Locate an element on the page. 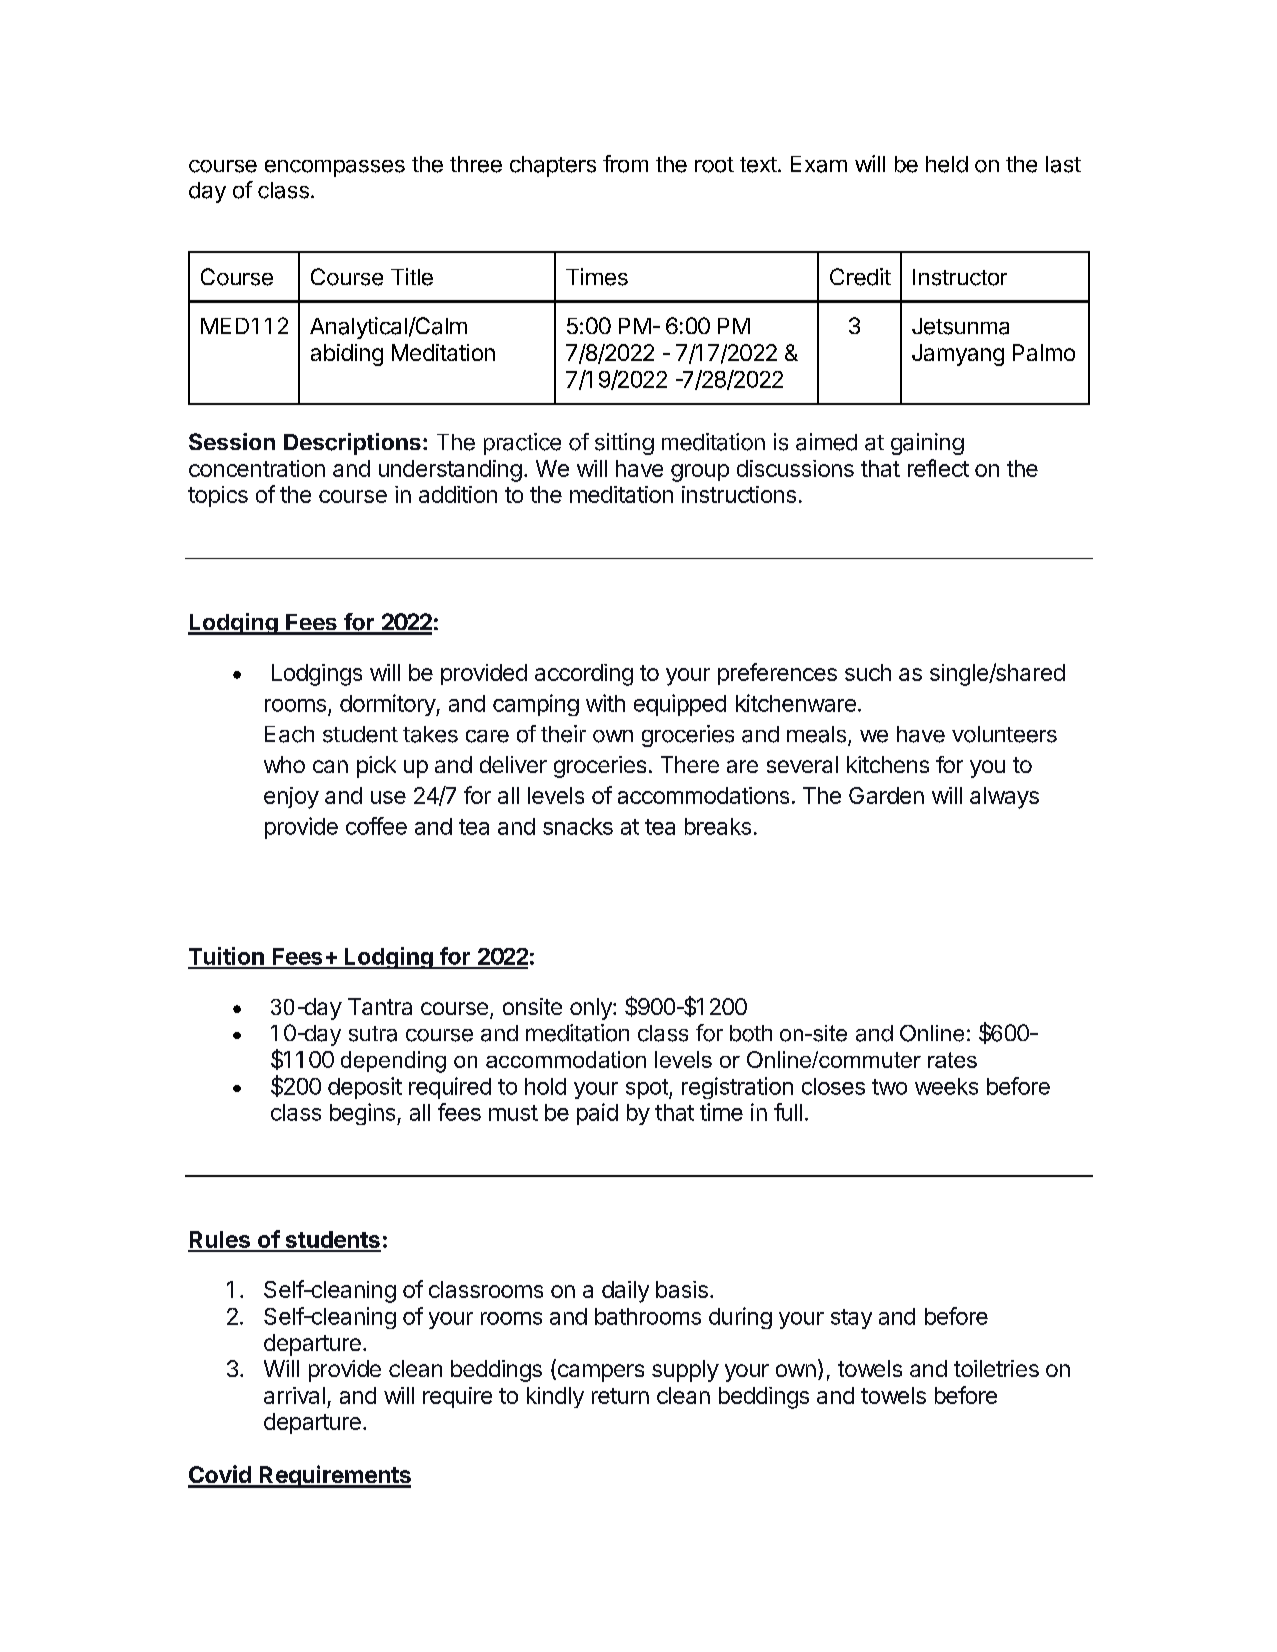 The height and width of the page is (1652, 1277). group is located at coordinates (700, 473).
